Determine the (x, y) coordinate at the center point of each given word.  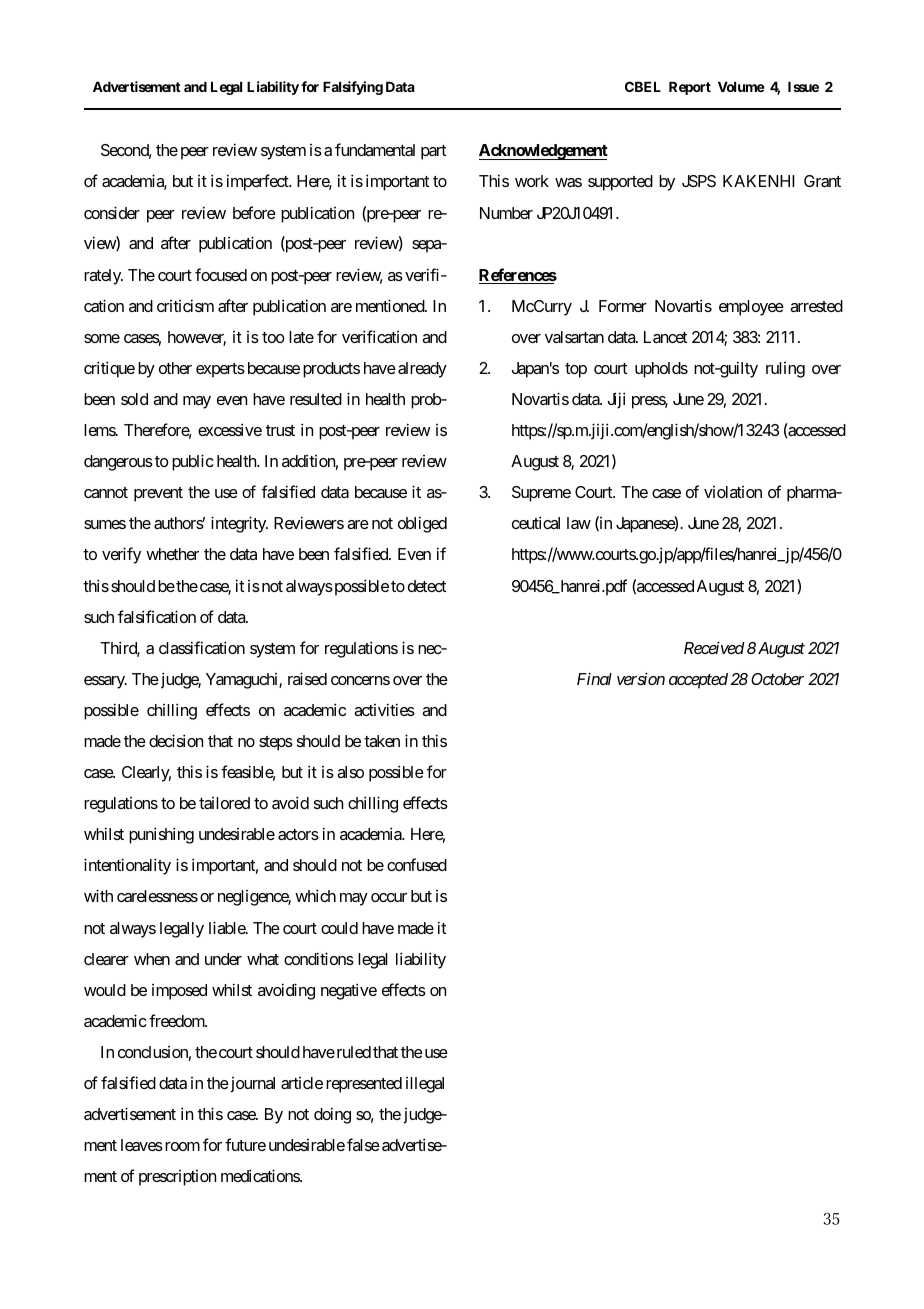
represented (364, 1085)
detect (427, 586)
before (254, 212)
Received (714, 647)
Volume (741, 87)
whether (172, 554)
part (433, 152)
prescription (177, 1178)
